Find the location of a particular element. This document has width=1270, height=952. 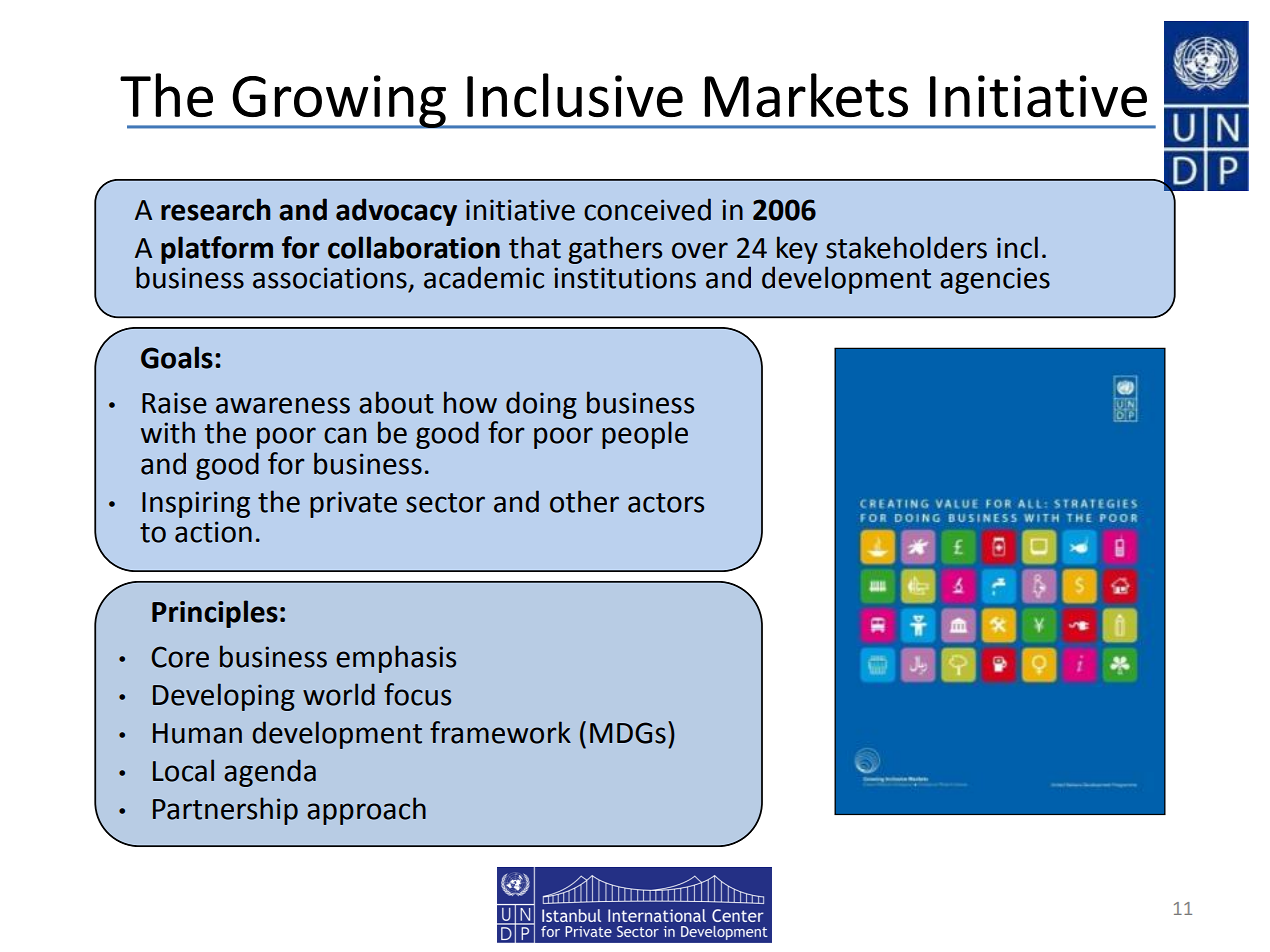

Growing is located at coordinates (339, 102).
